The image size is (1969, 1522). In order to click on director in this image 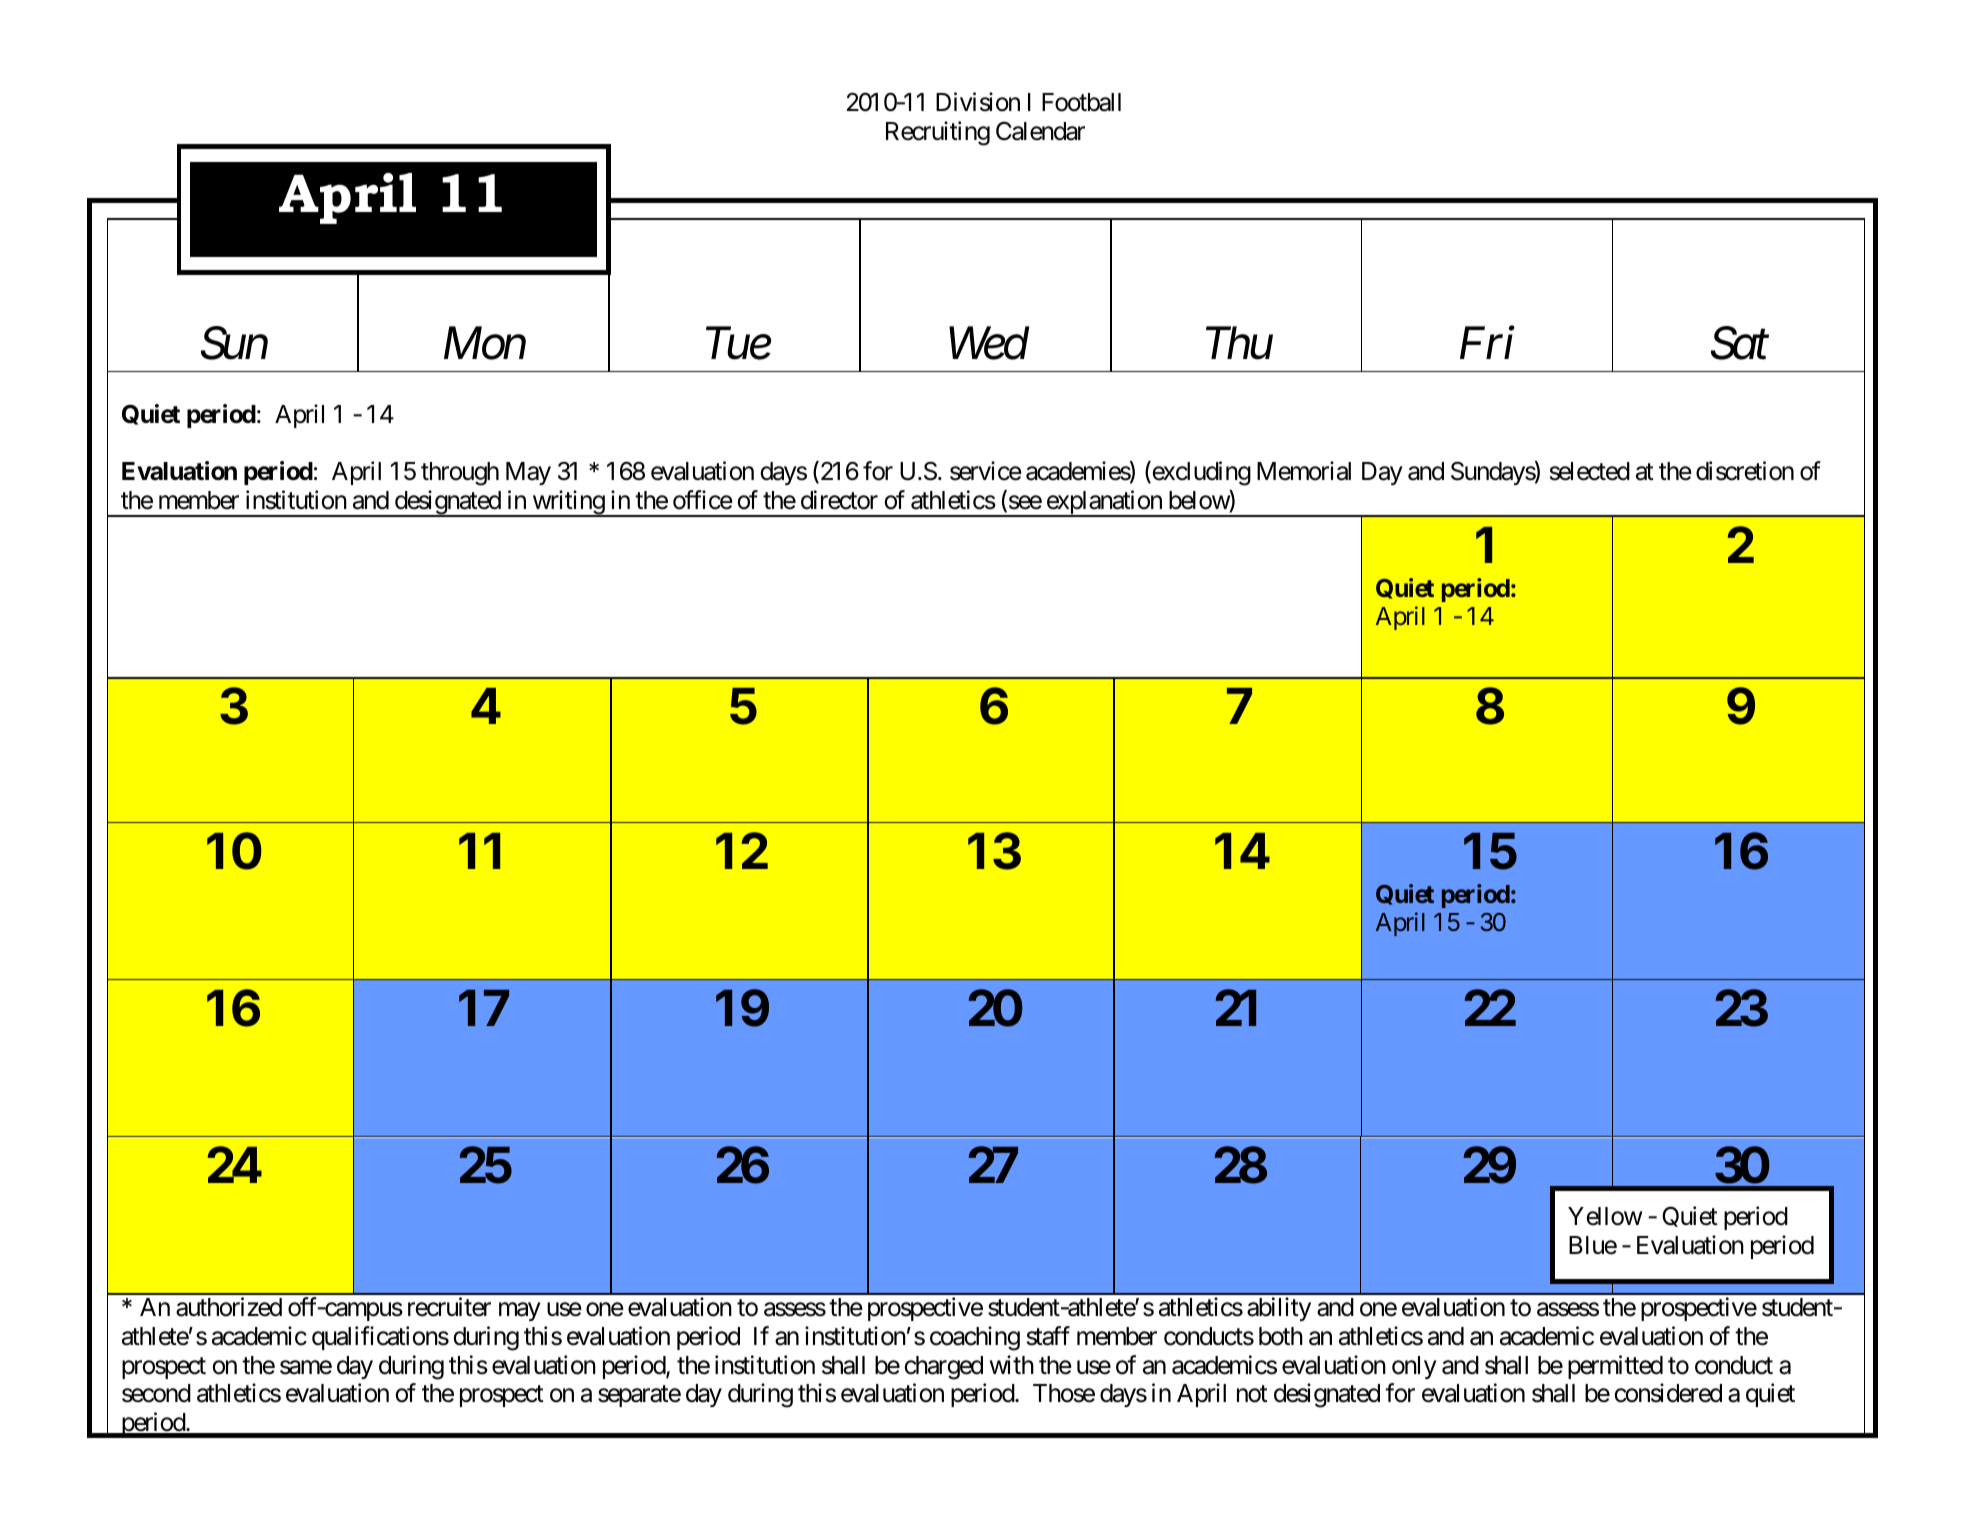, I will do `click(839, 500)`.
